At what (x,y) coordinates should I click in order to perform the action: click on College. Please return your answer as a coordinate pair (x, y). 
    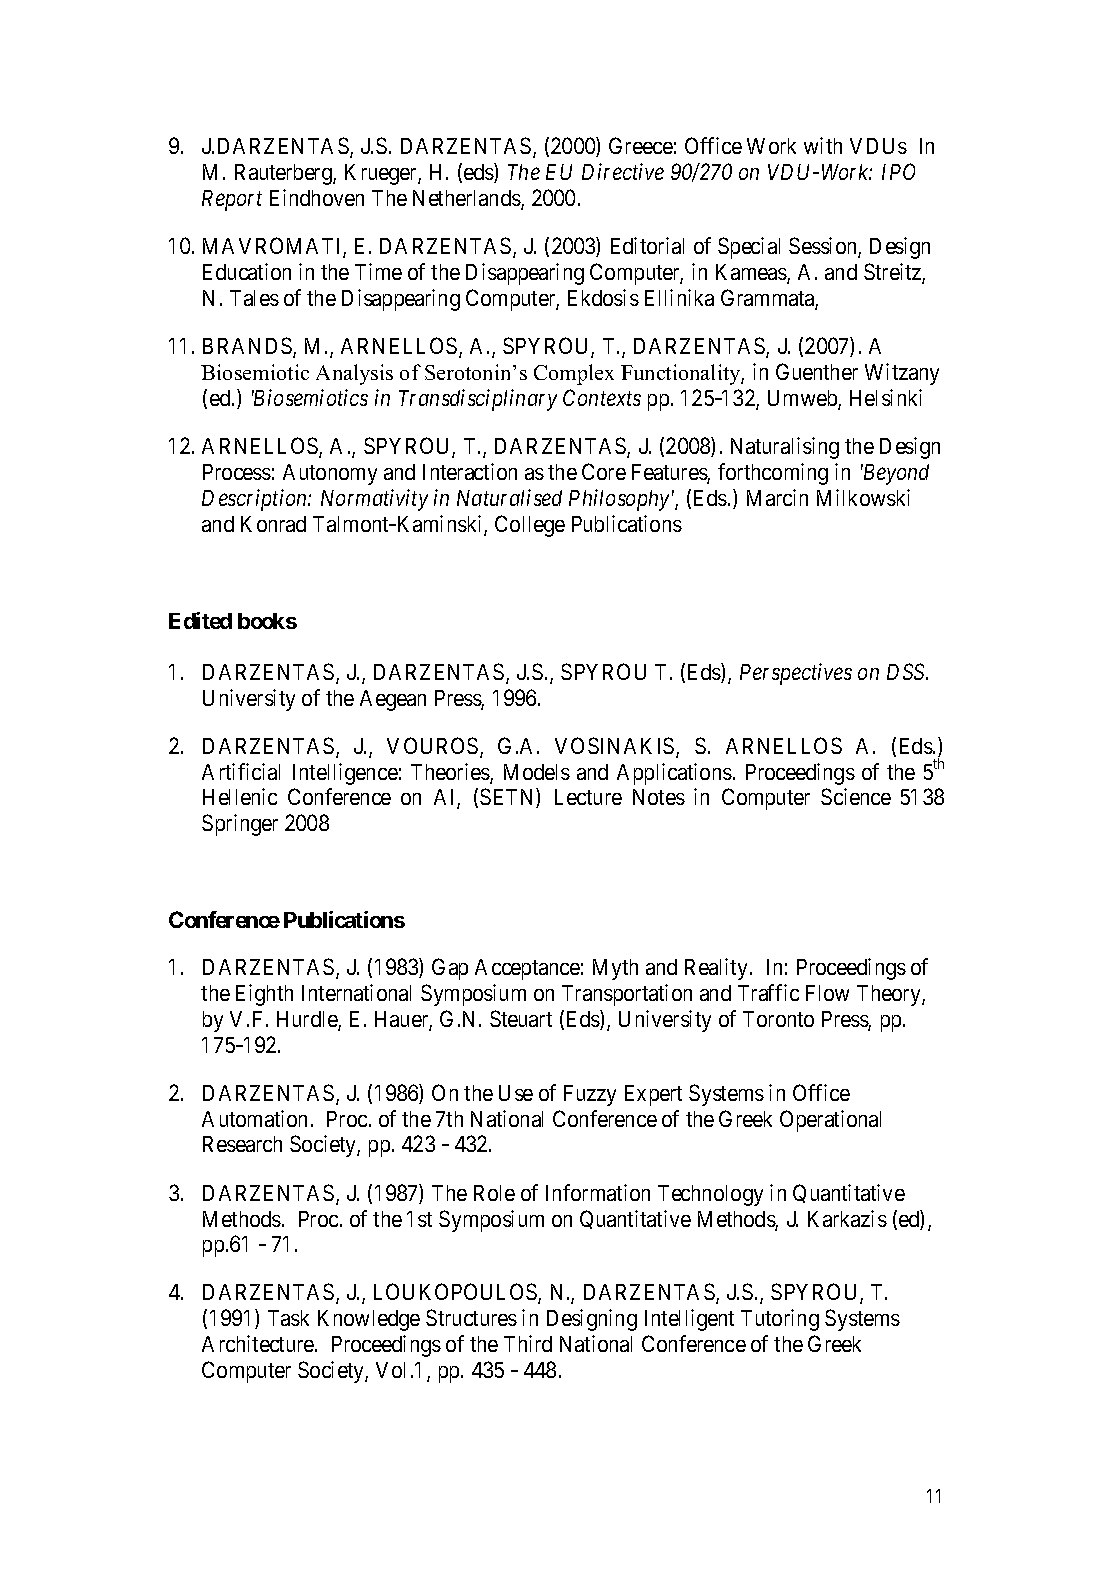
    Looking at the image, I should click on (530, 526).
